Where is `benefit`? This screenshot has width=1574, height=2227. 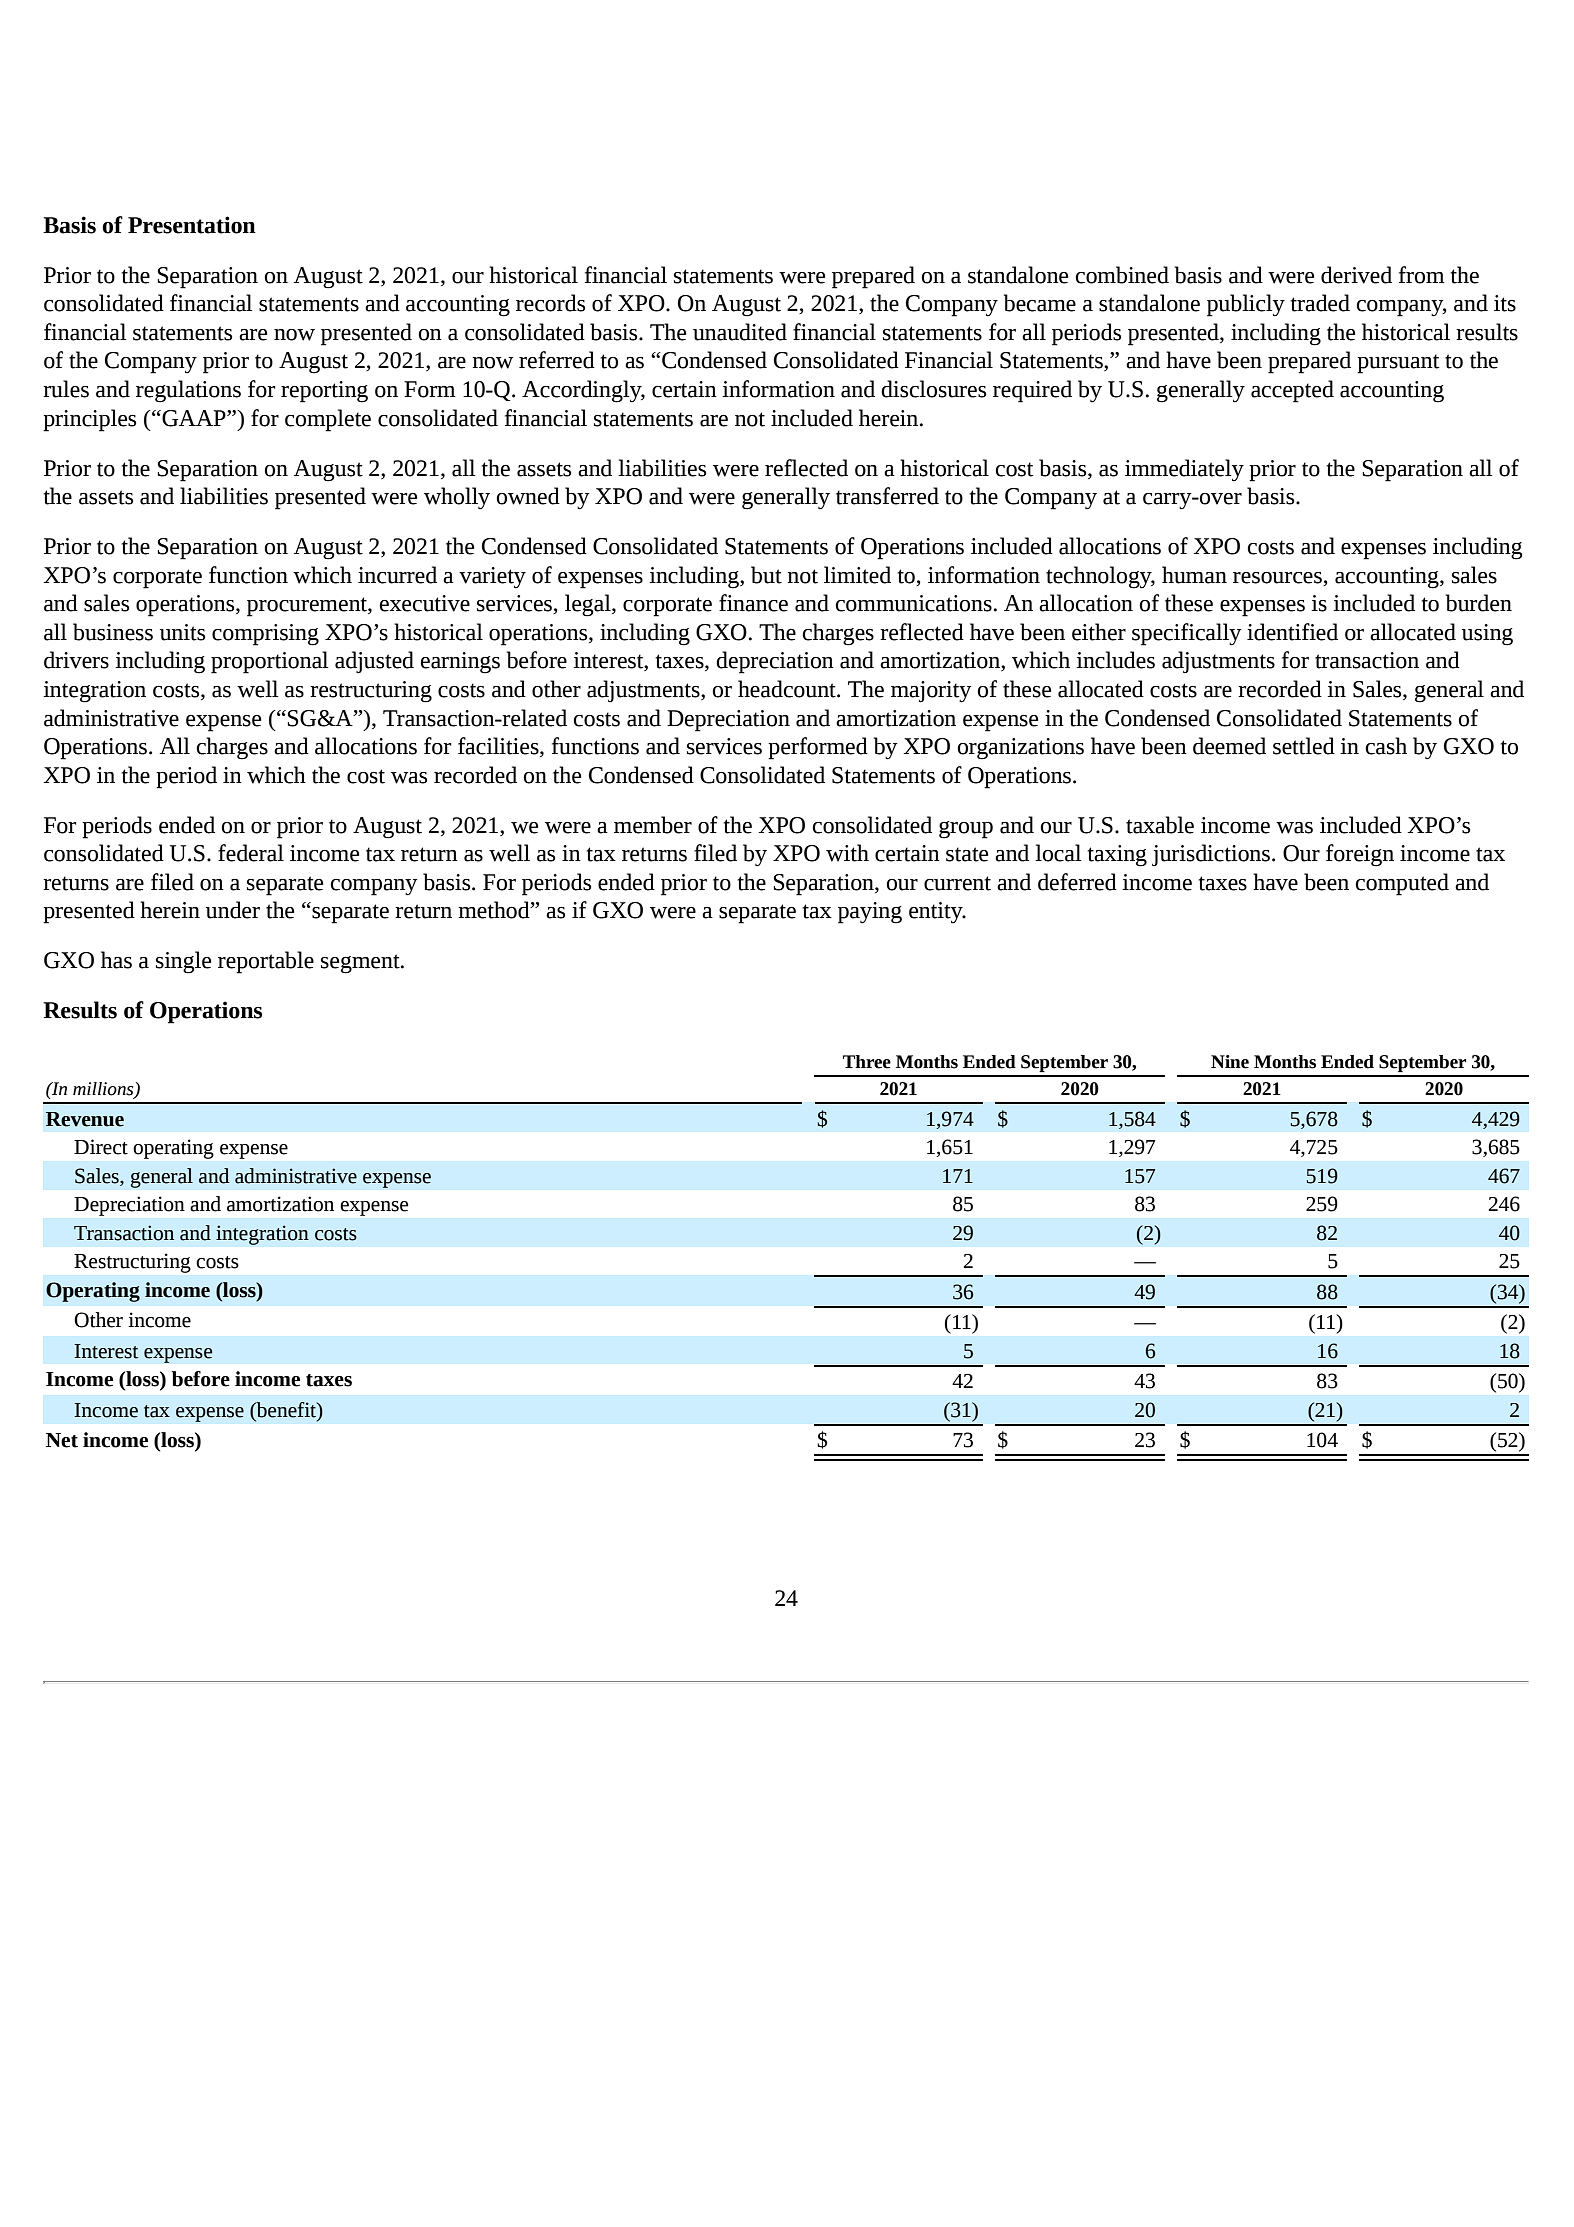 benefit is located at coordinates (286, 1410).
